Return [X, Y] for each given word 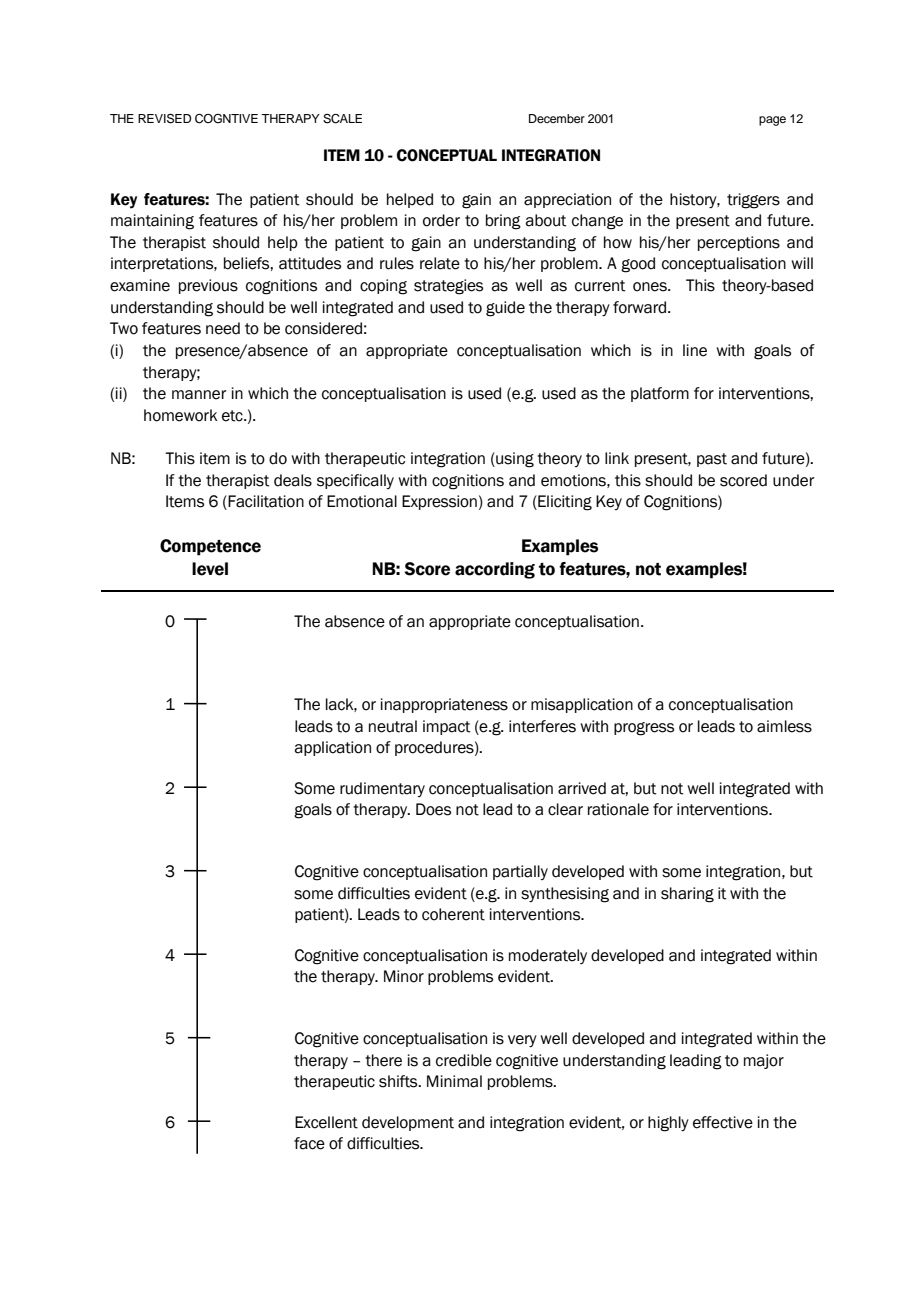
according [495, 570]
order [441, 220]
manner [199, 395]
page [772, 121]
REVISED [164, 119]
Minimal [454, 1081]
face [309, 1143]
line [695, 350]
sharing [687, 895]
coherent [453, 914]
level [210, 569]
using [514, 460]
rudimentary [382, 789]
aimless [784, 726]
